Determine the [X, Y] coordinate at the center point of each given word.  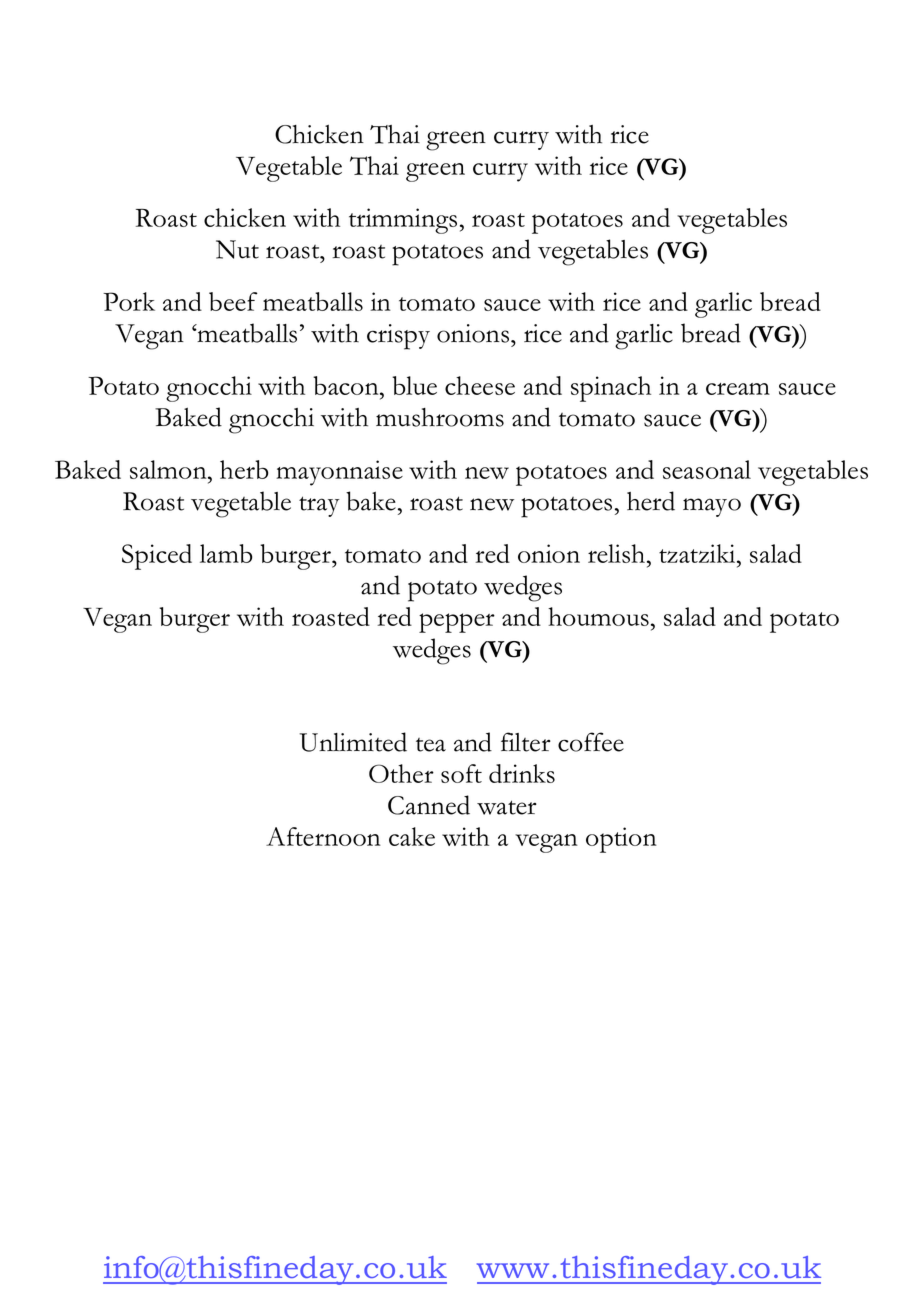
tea [431, 745]
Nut [237, 249]
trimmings [403, 221]
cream [738, 389]
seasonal [707, 469]
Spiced [157, 557]
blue [414, 385]
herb [244, 469]
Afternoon [323, 836]
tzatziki [698, 553]
